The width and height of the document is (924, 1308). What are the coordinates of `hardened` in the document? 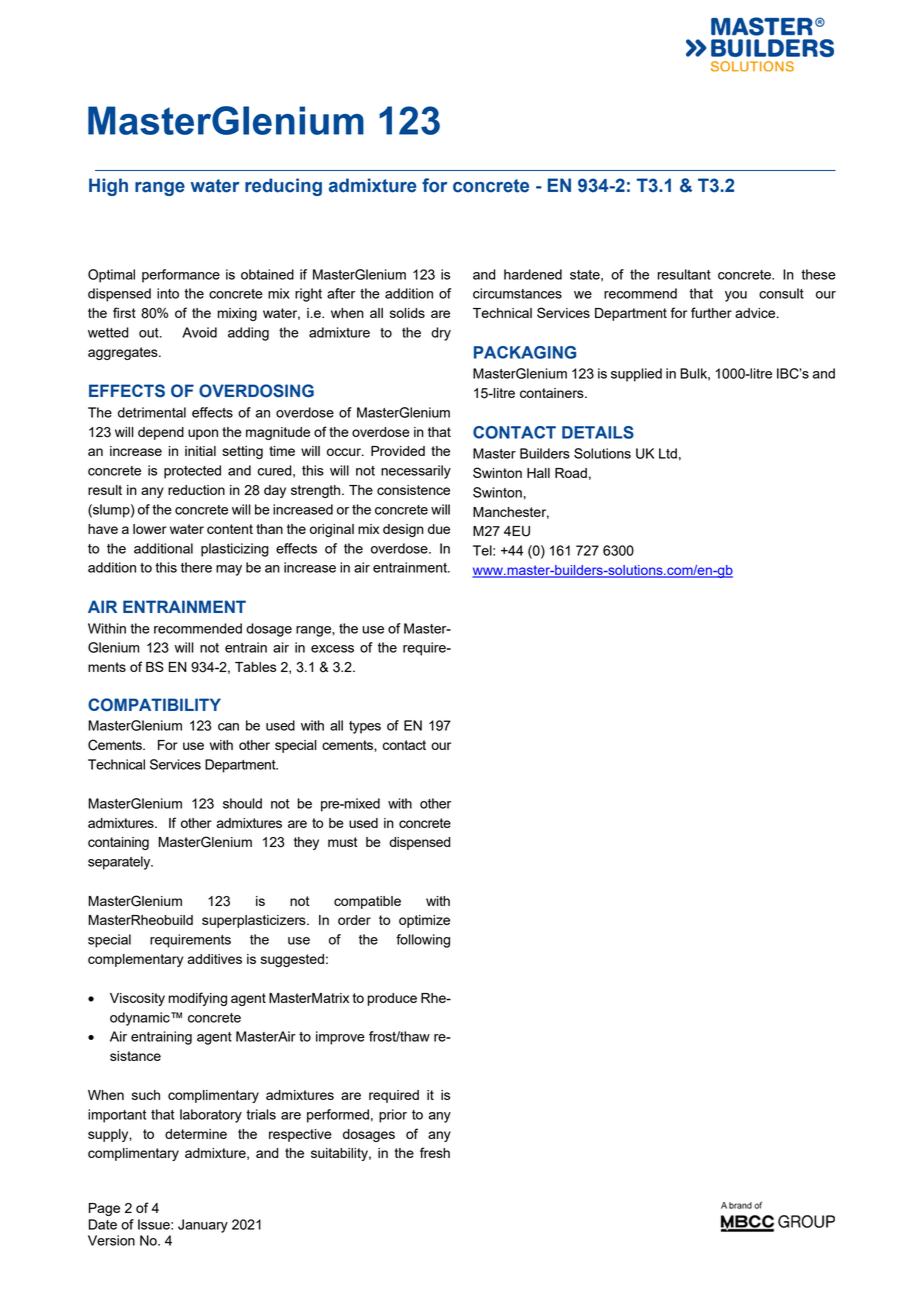 It's located at (533, 274).
